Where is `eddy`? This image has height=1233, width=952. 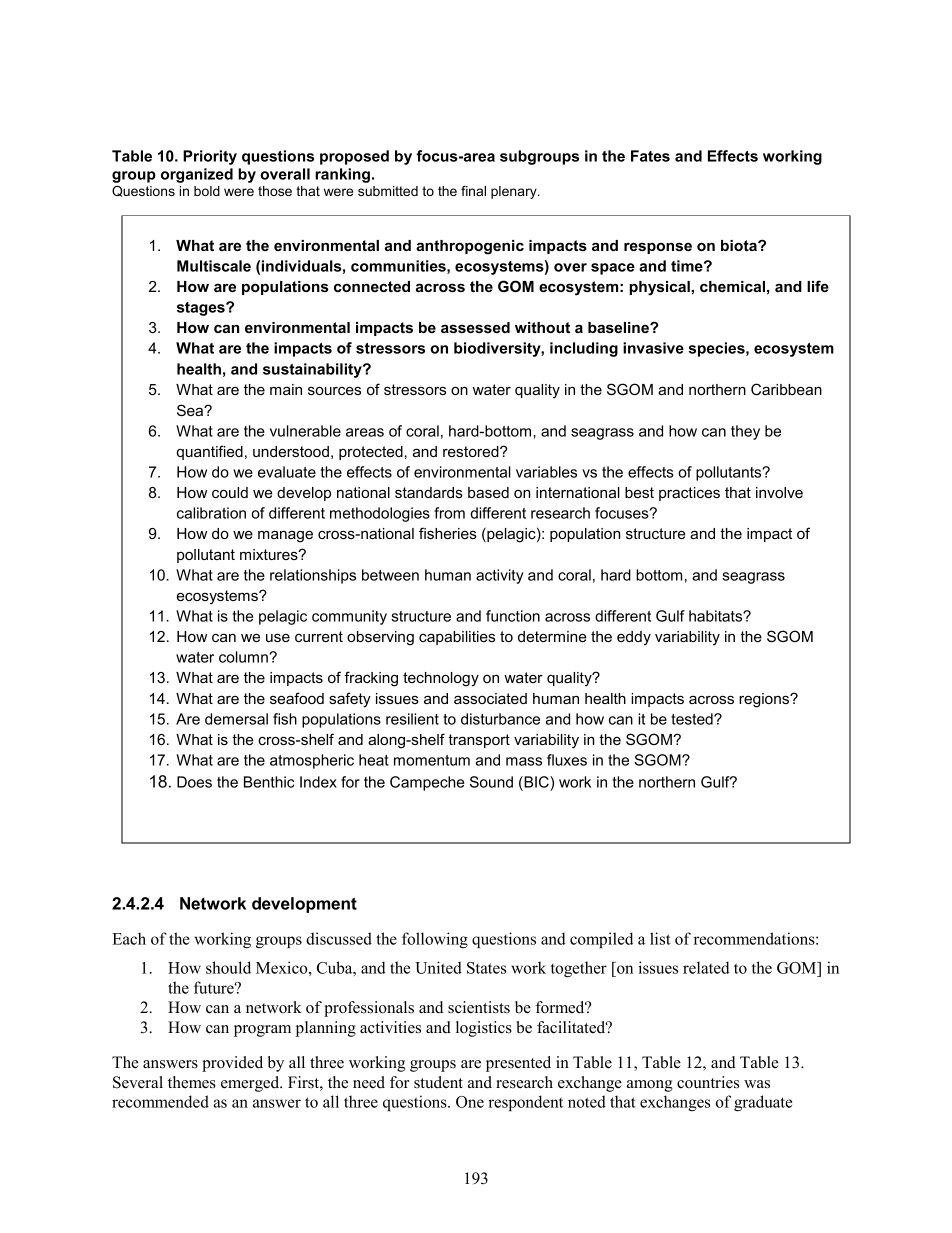 eddy is located at coordinates (634, 638).
